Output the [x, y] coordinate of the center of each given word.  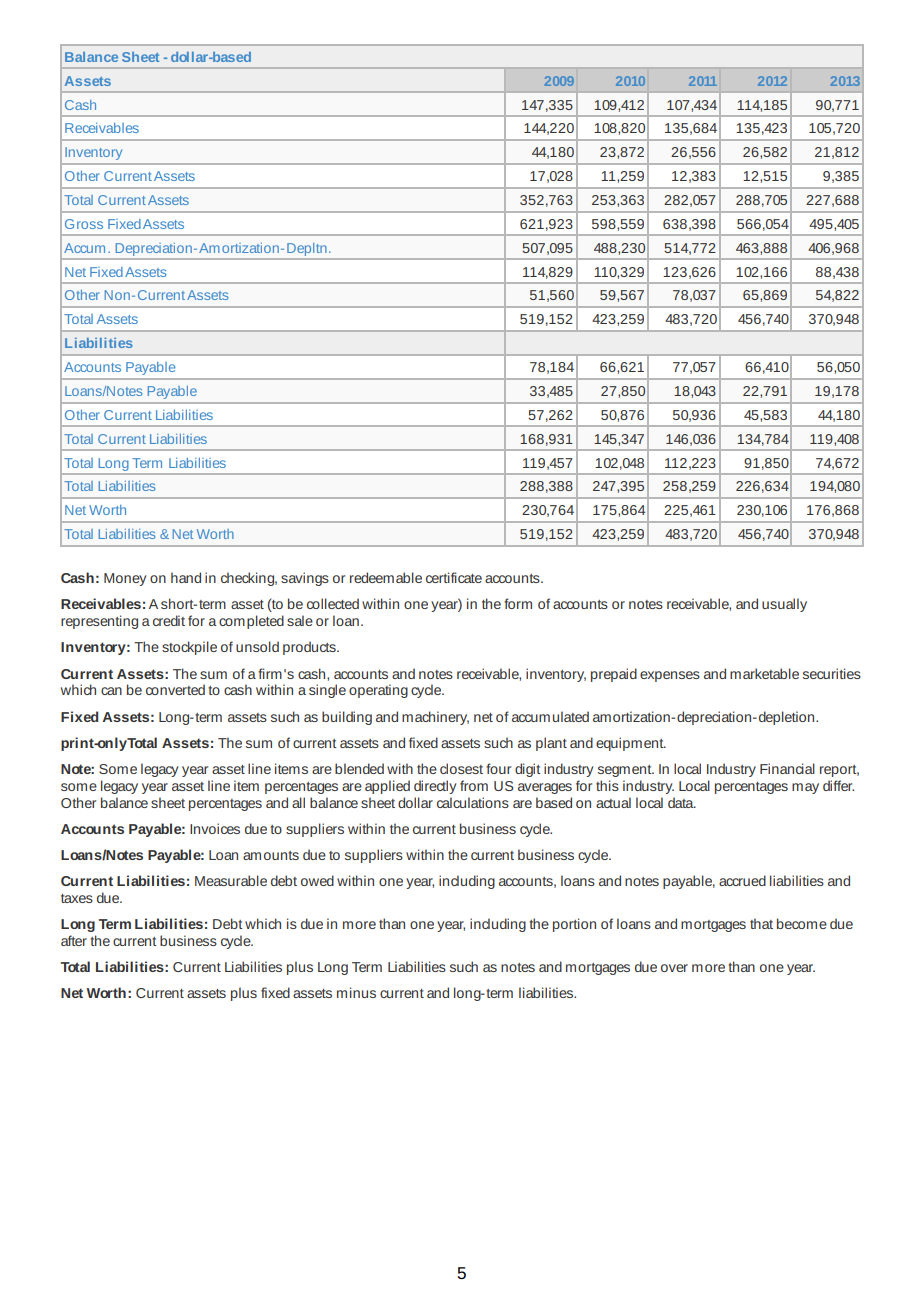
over [674, 968]
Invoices [215, 828]
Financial [787, 768]
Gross [84, 224]
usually [784, 605]
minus [356, 992]
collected [333, 603]
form [518, 603]
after [74, 940]
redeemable [386, 577]
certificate [454, 577]
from [474, 785]
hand [186, 577]
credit [169, 620]
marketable [764, 673]
